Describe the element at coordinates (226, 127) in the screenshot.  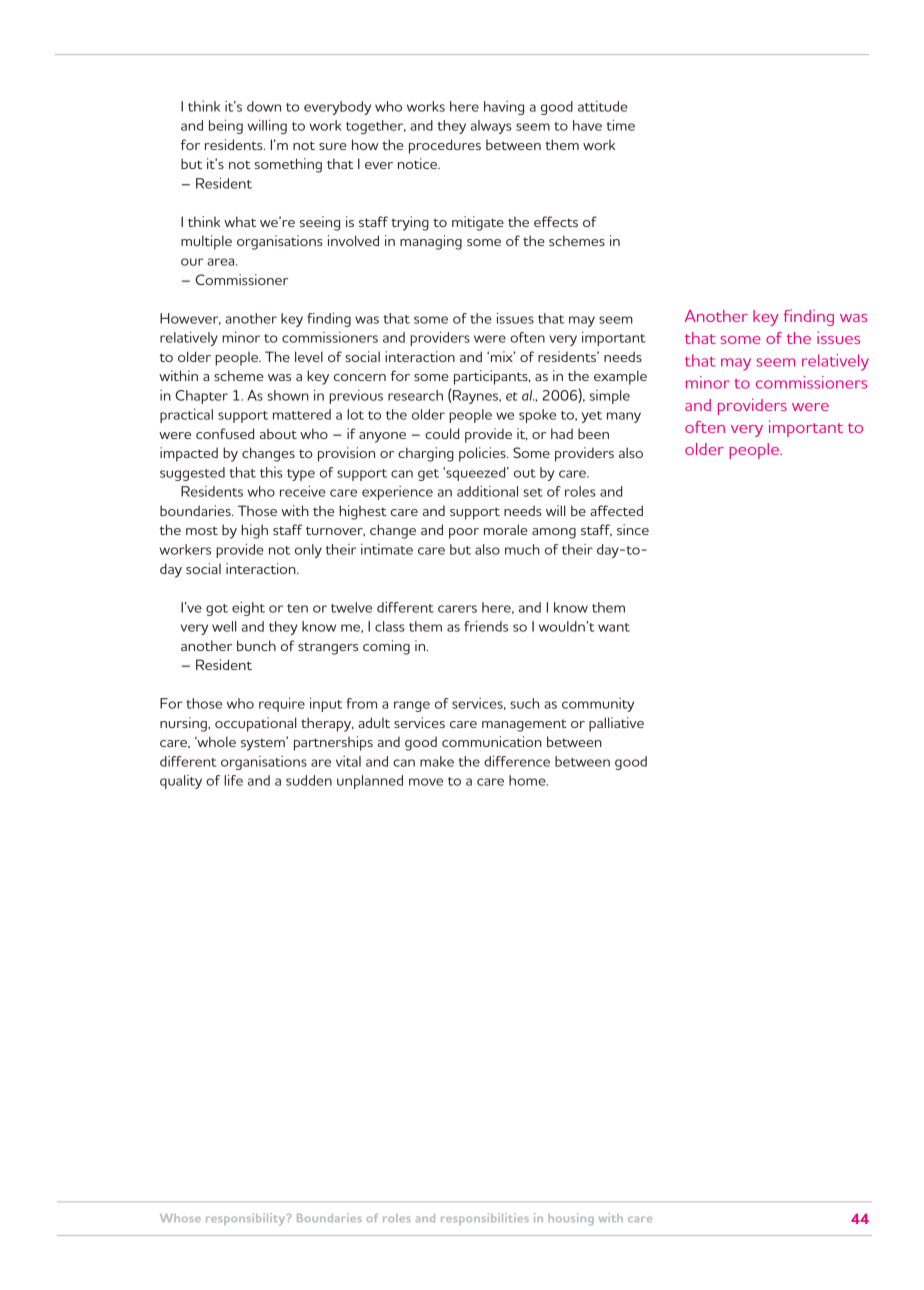
I see `being` at that location.
